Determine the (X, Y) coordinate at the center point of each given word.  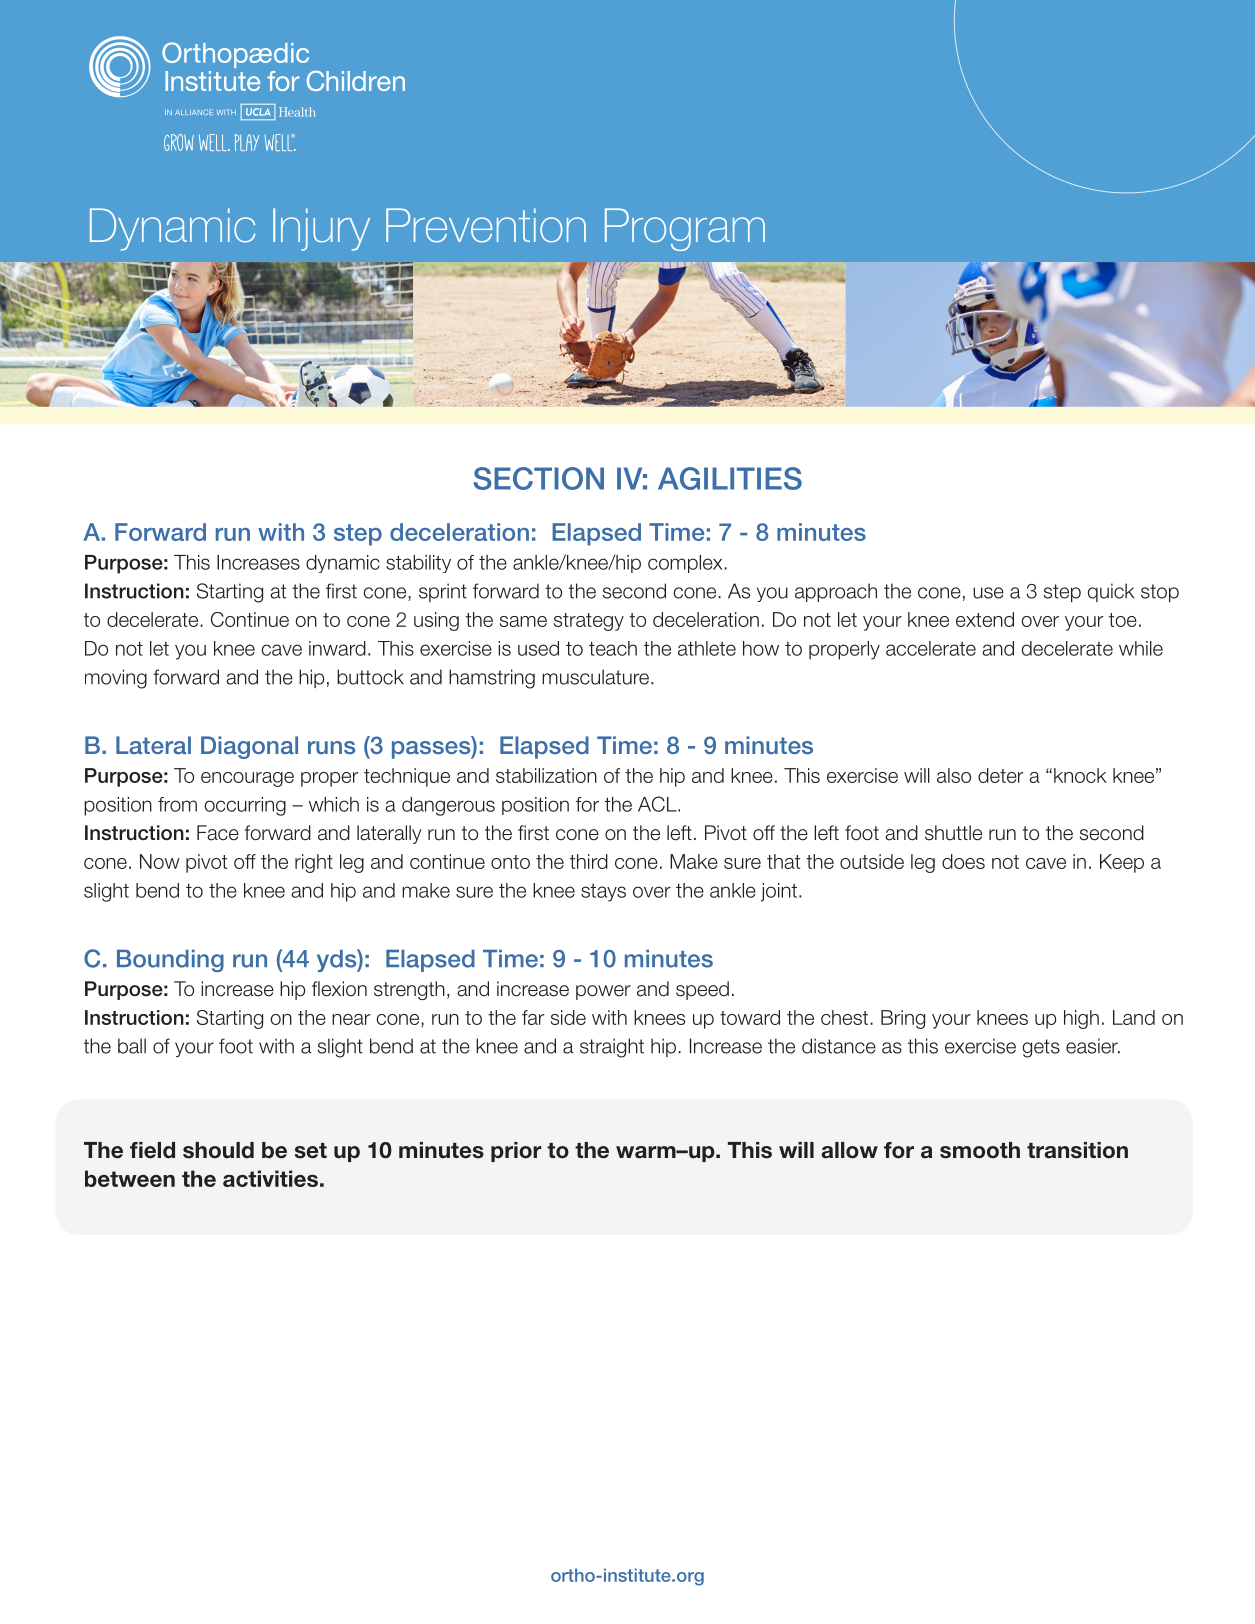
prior (516, 1152)
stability (418, 564)
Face (218, 833)
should (218, 1150)
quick (1111, 592)
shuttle (953, 833)
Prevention (486, 225)
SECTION (538, 478)
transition (1077, 1150)
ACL (658, 804)
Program (685, 229)
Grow (179, 142)
